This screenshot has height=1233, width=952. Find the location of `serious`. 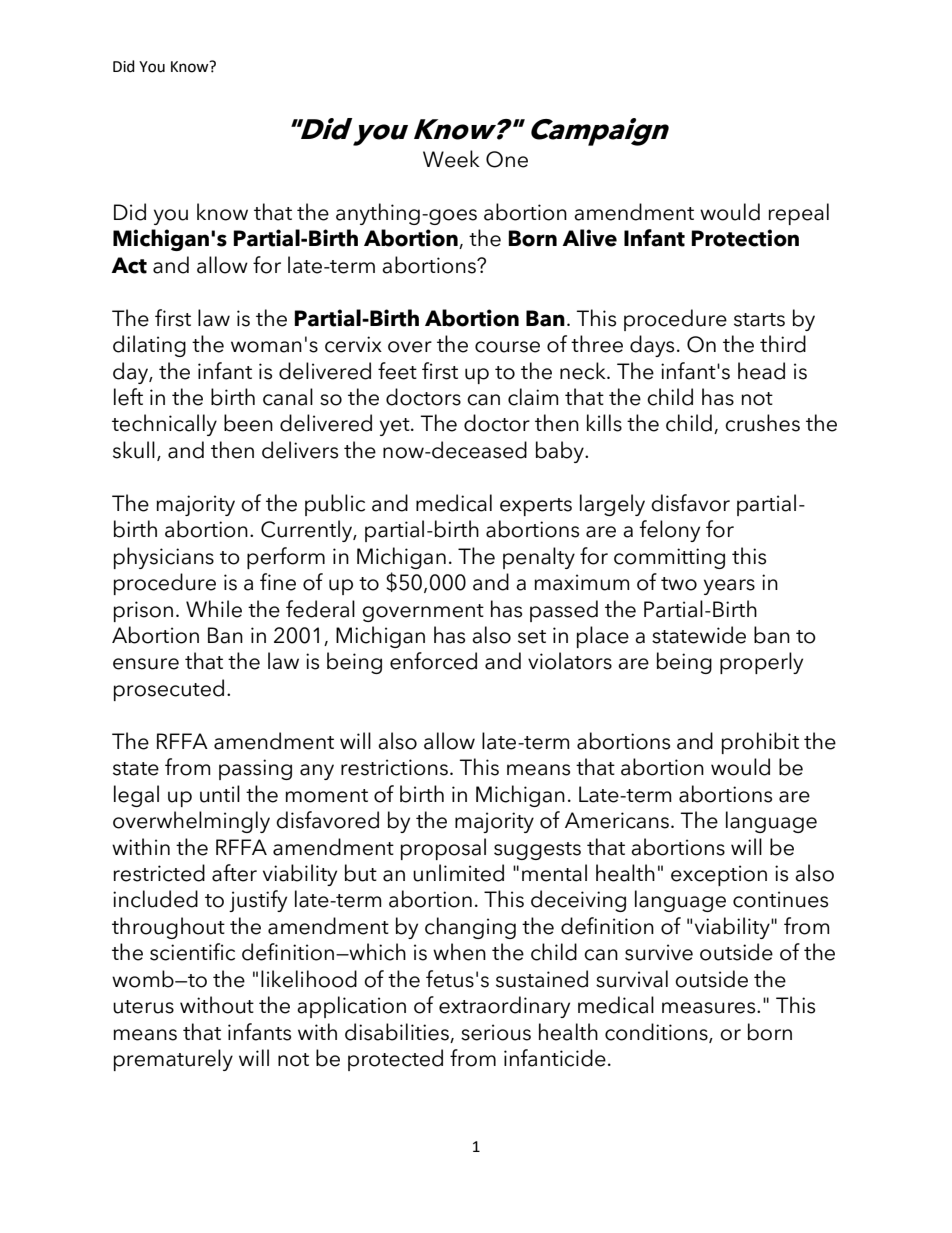

serious is located at coordinates (496, 1032).
